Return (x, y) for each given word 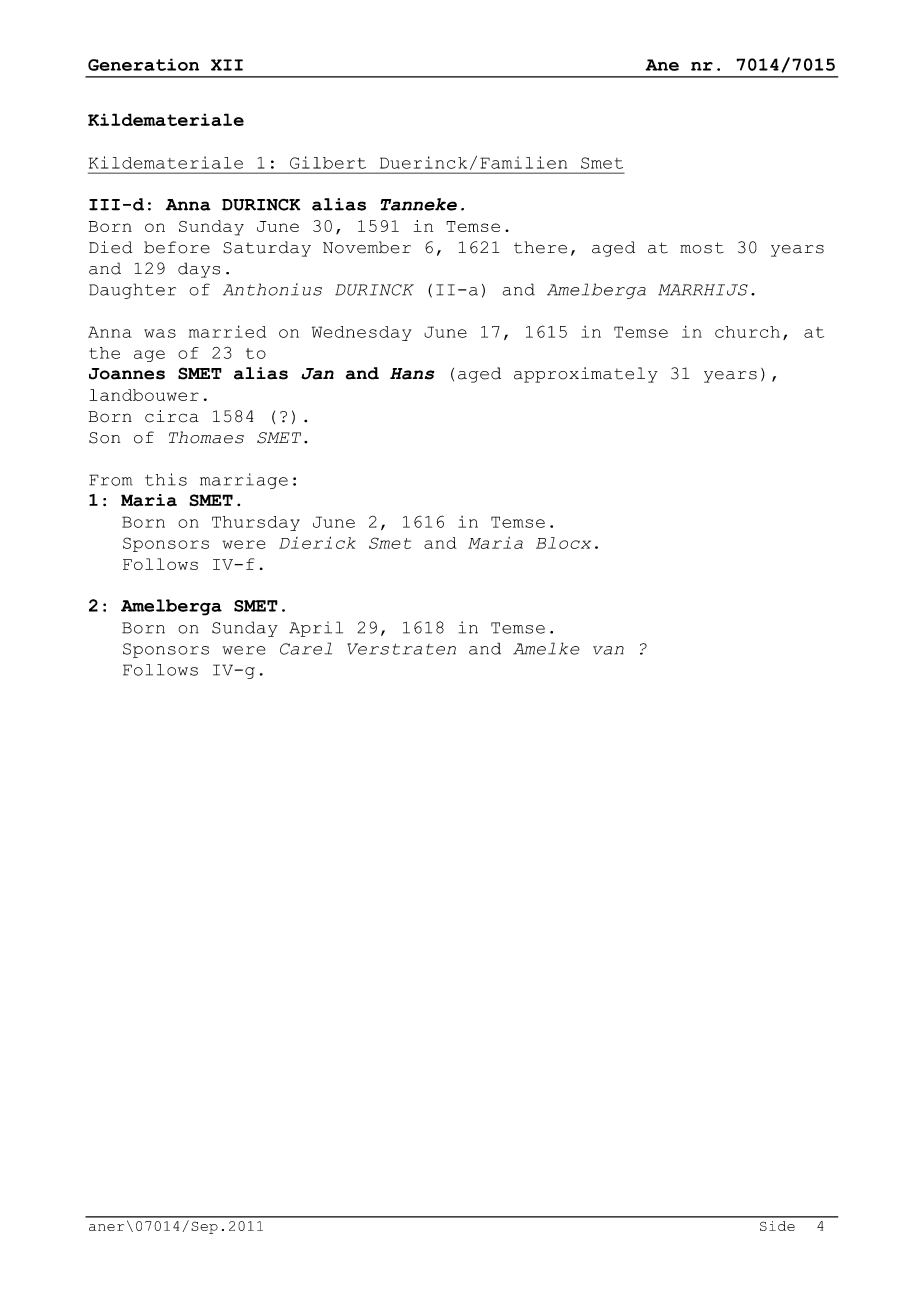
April (316, 629)
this (166, 479)
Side (777, 1226)
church (747, 332)
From (110, 480)
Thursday (256, 523)
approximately (586, 375)
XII (227, 65)
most (702, 248)
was (160, 333)
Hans (412, 374)
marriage (244, 481)
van (608, 650)
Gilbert (328, 162)
